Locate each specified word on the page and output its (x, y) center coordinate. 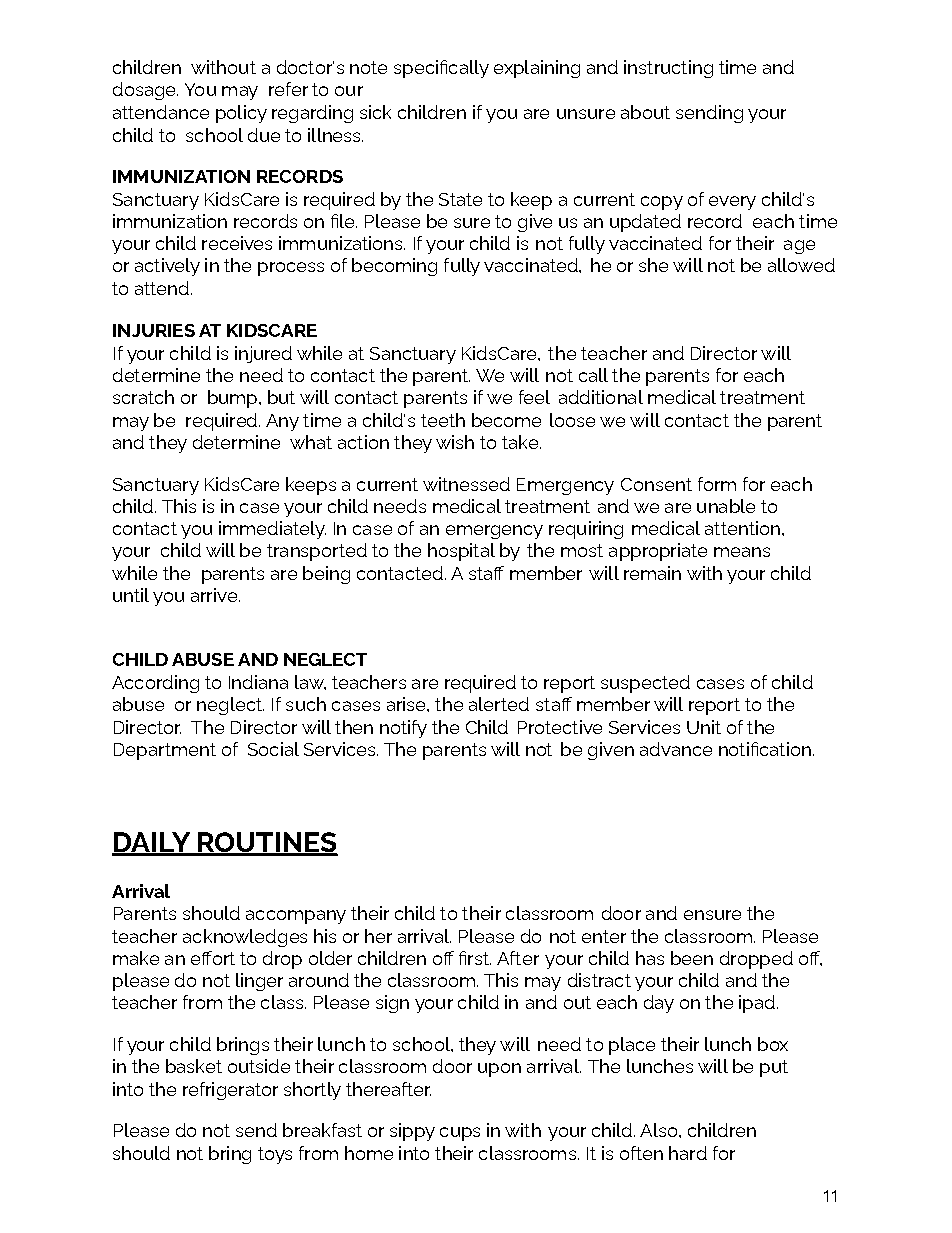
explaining (537, 69)
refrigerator (230, 1091)
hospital (461, 552)
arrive (215, 595)
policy (241, 114)
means (742, 552)
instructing (668, 69)
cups (460, 1134)
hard (688, 1153)
